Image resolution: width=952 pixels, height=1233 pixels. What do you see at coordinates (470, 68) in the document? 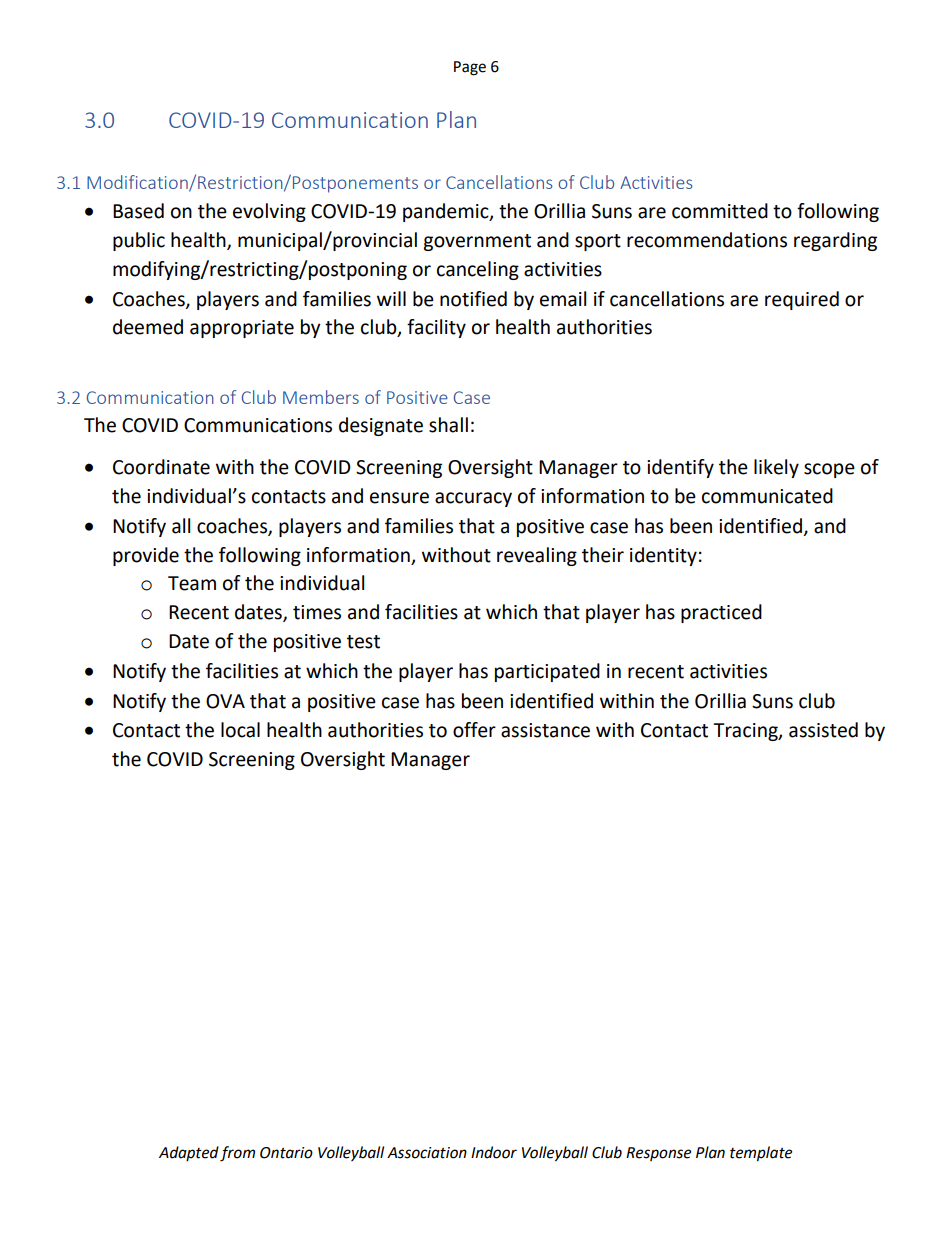
I see `Page` at bounding box center [470, 68].
